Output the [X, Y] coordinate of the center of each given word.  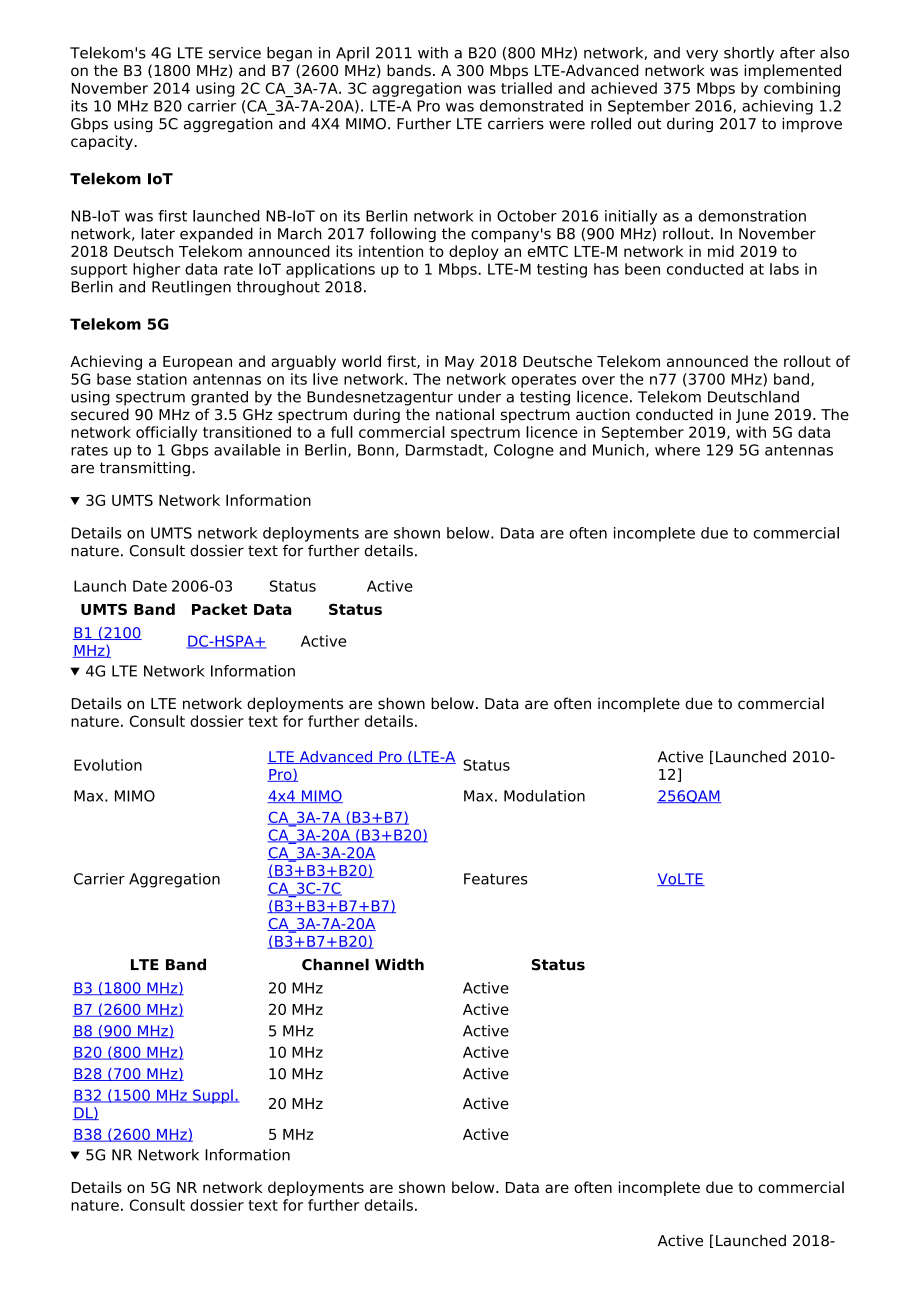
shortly [749, 54]
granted [219, 398]
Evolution [108, 765]
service [235, 53]
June [752, 416]
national [465, 414]
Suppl [213, 1096]
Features [496, 879]
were [567, 125]
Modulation [544, 796]
